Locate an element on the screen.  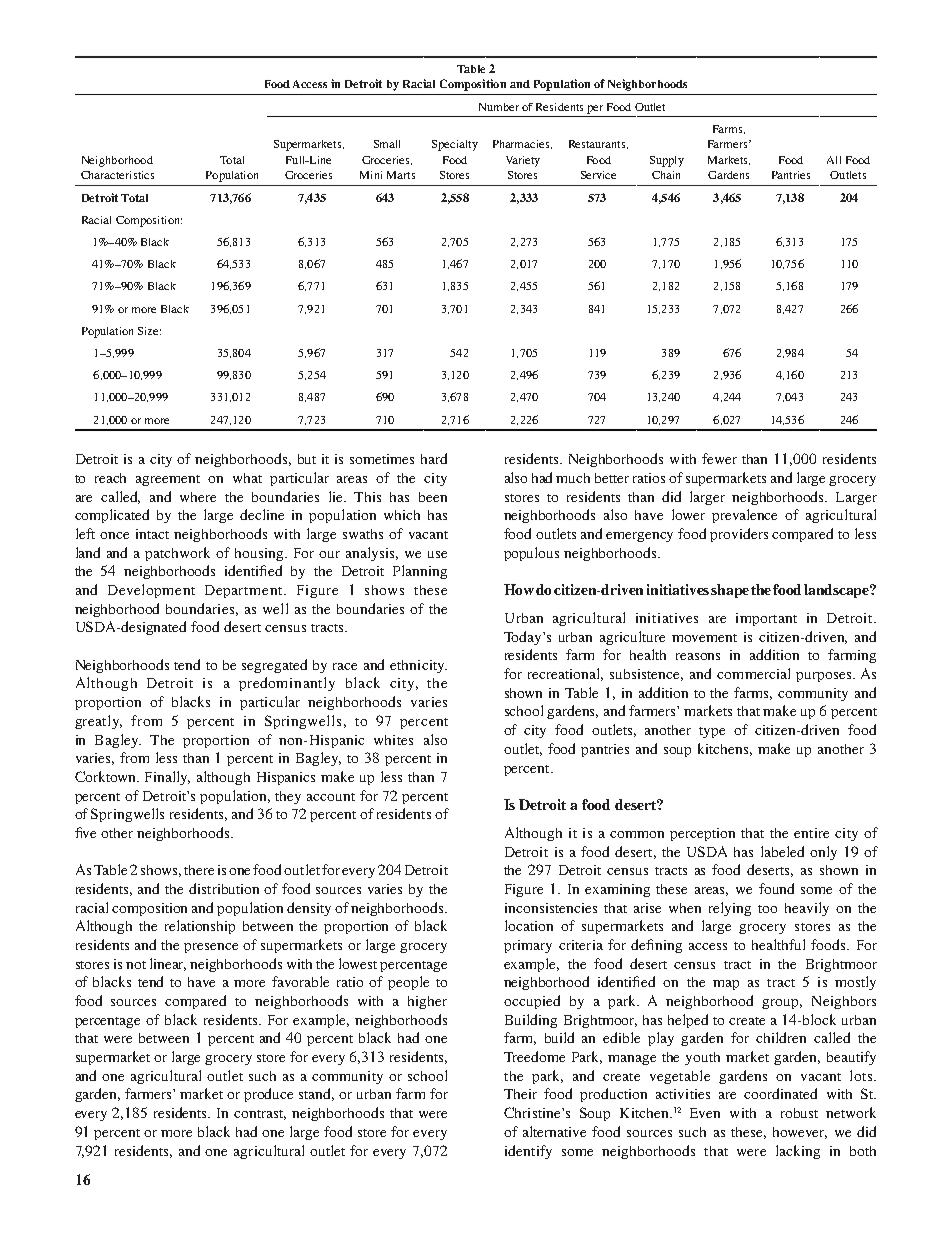
location is located at coordinates (529, 925).
